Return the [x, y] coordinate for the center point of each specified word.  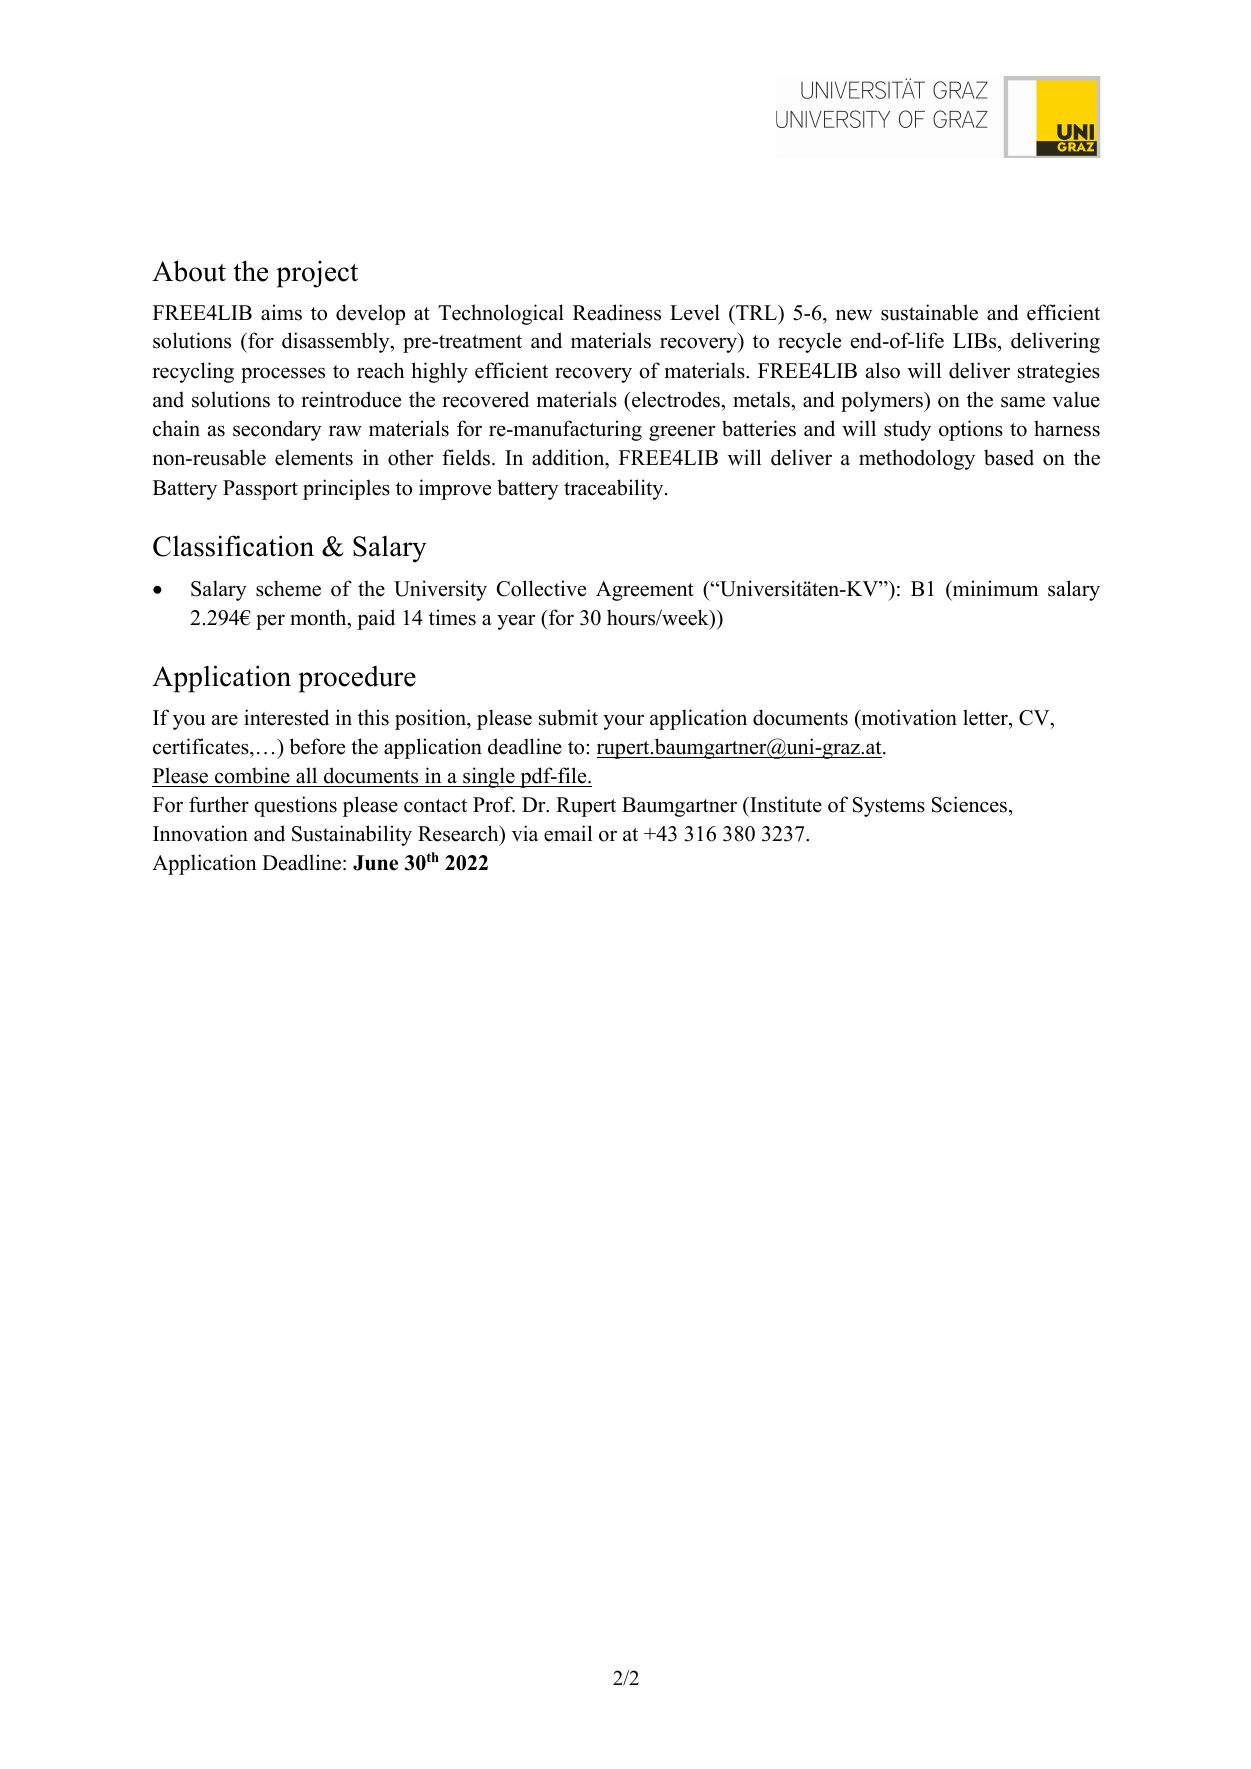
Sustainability [352, 835]
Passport [260, 490]
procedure [357, 679]
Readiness [617, 312]
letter [986, 717]
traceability [615, 489]
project [317, 274]
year [516, 622]
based [1009, 457]
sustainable [929, 312]
